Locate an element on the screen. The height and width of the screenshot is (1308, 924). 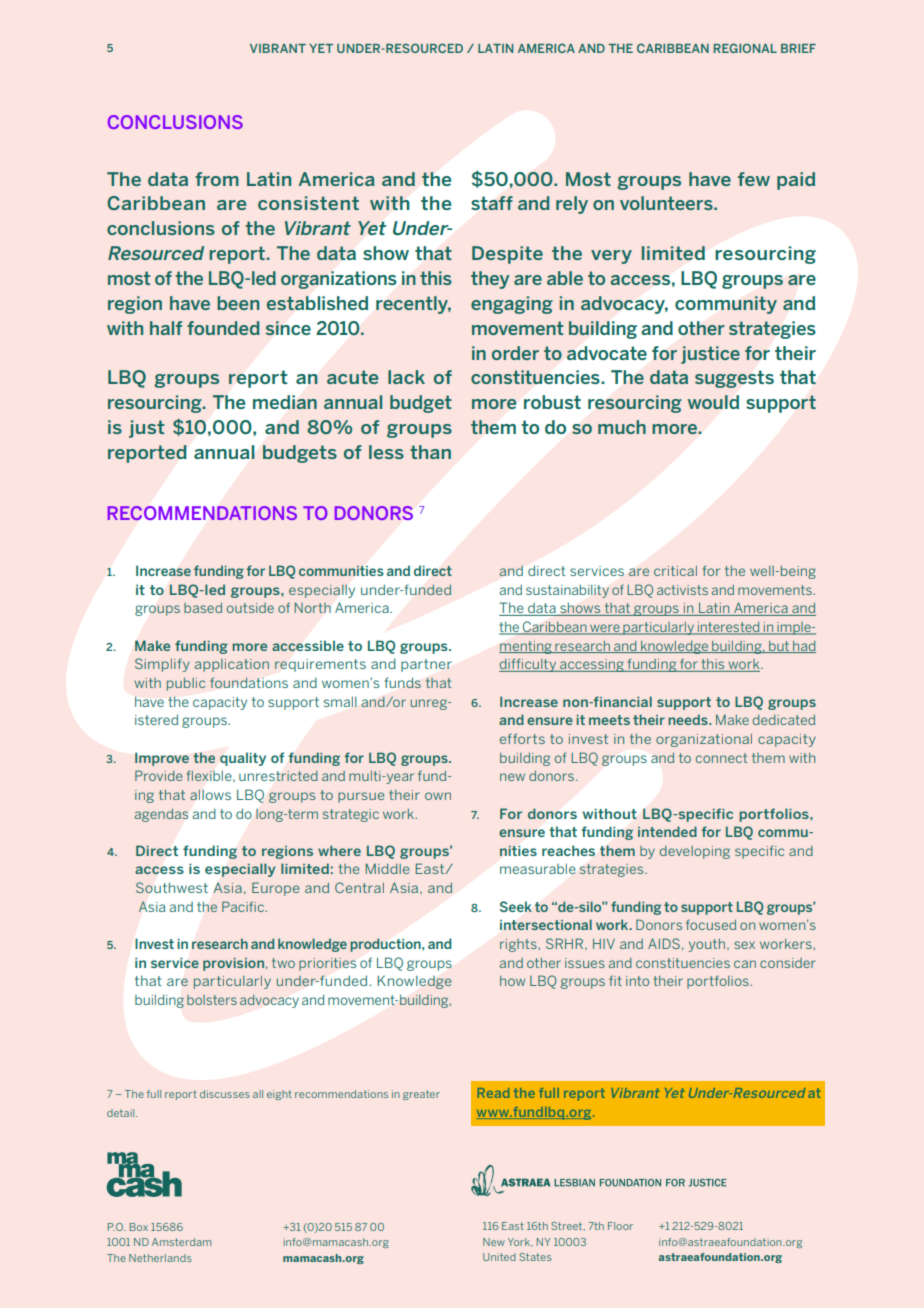
bolsters is located at coordinates (212, 1000).
